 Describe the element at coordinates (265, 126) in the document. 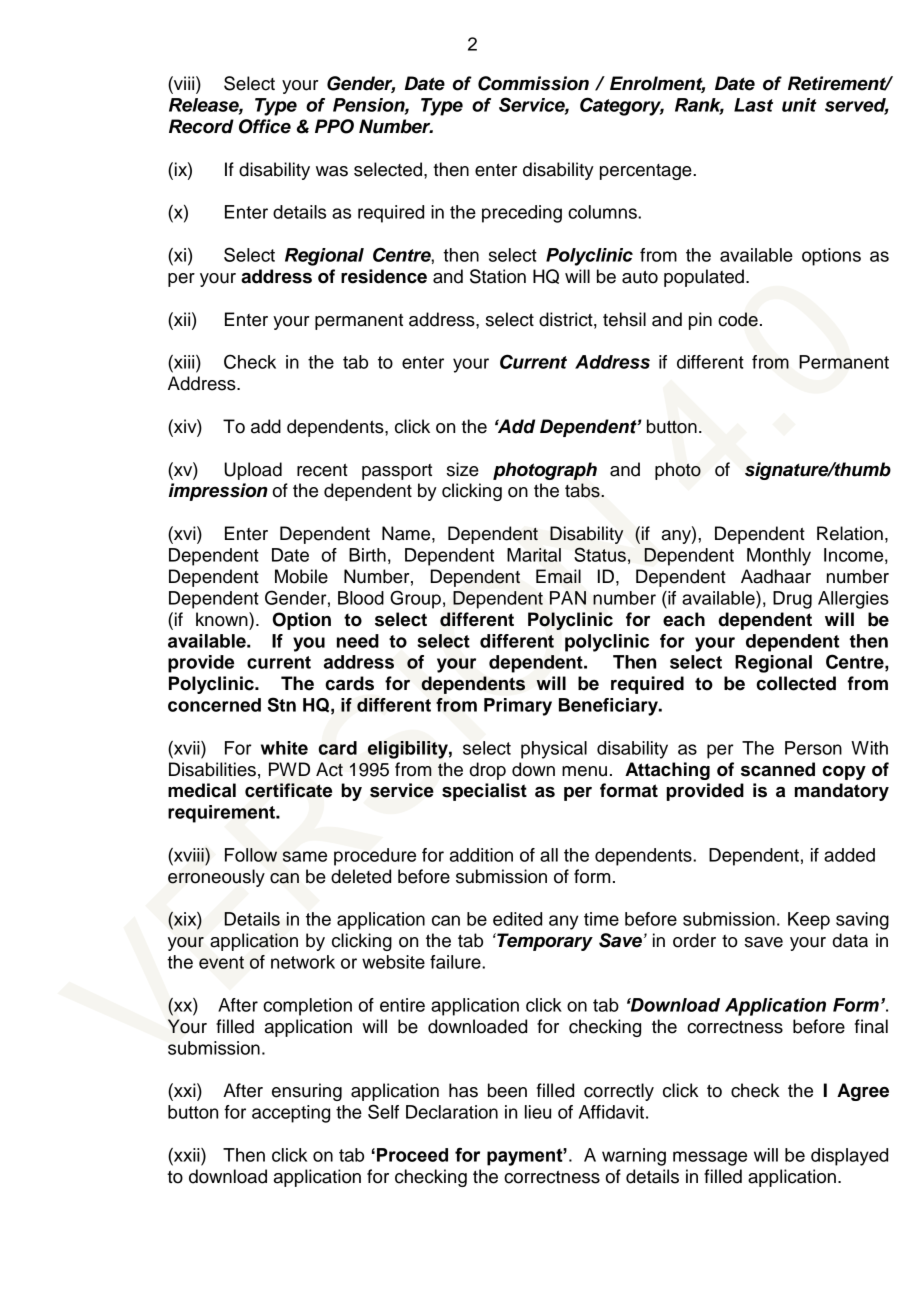

I see `Office` at that location.
